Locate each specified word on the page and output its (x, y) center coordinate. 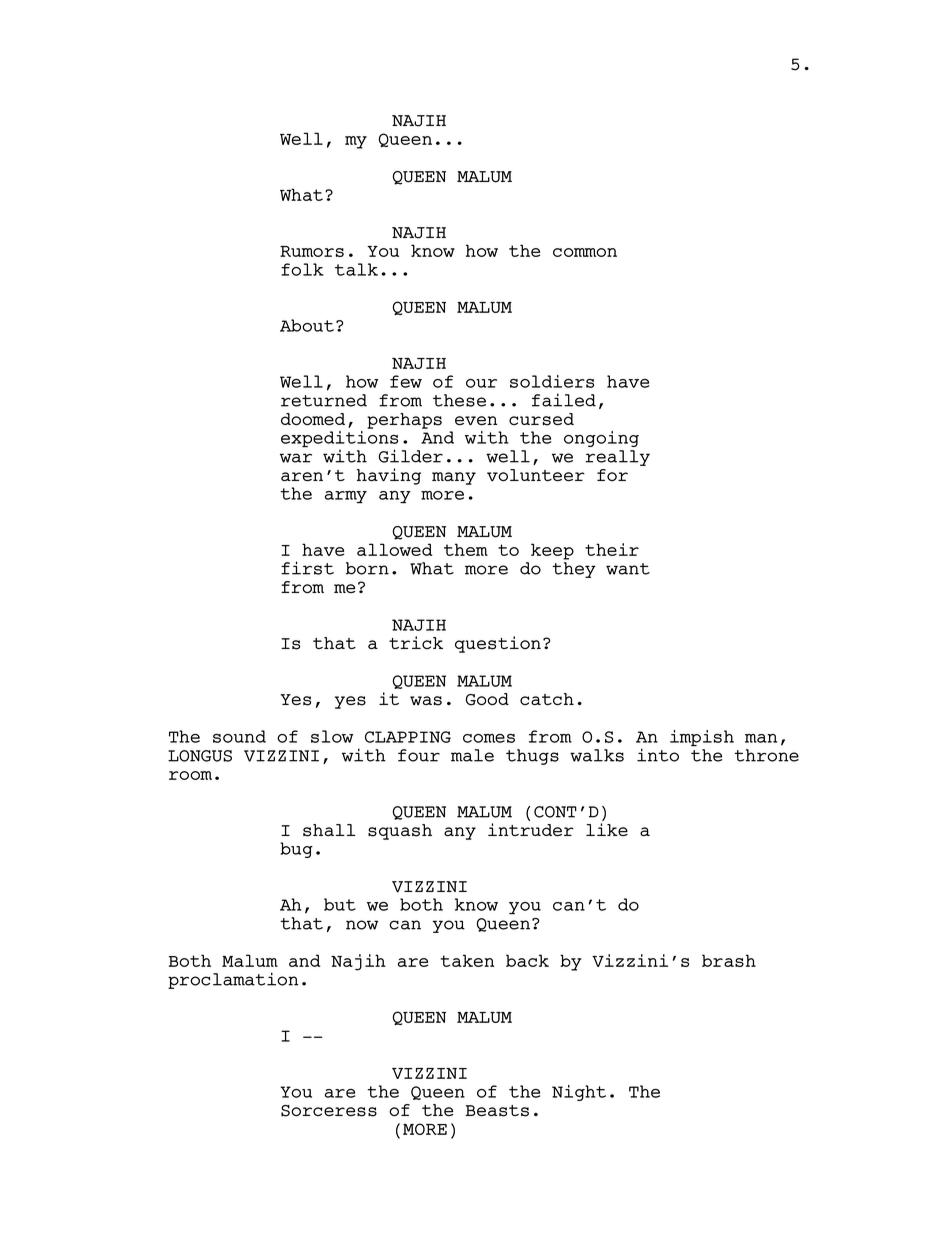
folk (302, 269)
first (307, 568)
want (628, 569)
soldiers (552, 381)
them (466, 549)
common (585, 252)
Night (579, 1093)
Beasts (497, 1111)
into (658, 755)
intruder (531, 830)
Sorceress (329, 1111)
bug (296, 850)
